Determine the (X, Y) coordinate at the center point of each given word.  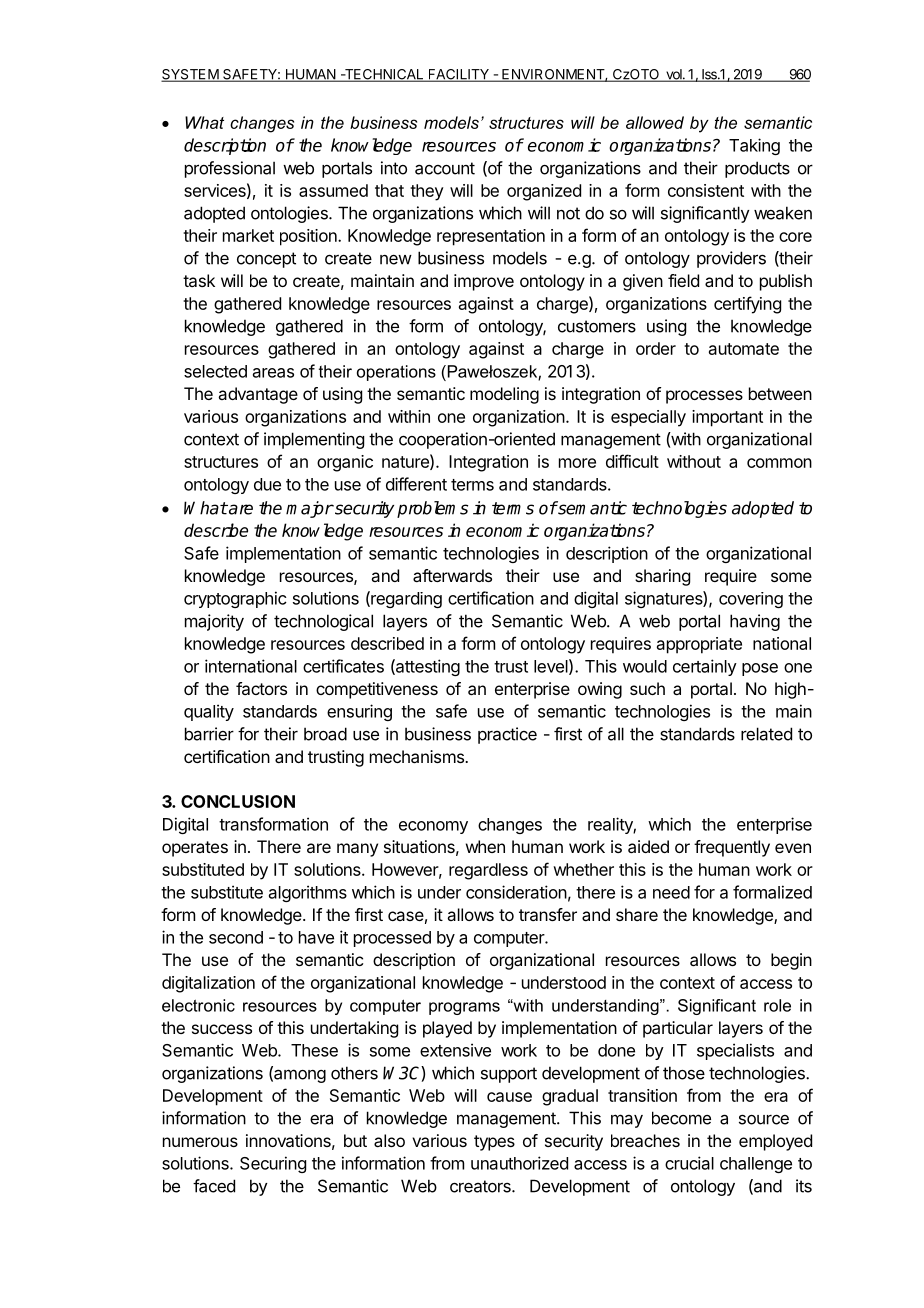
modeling (504, 395)
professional (230, 169)
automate (744, 349)
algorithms (308, 893)
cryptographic (235, 599)
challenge (756, 1165)
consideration (516, 892)
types (494, 1143)
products (757, 169)
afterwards (452, 575)
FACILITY (458, 75)
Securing (273, 1164)
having (755, 622)
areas (273, 373)
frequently (732, 848)
